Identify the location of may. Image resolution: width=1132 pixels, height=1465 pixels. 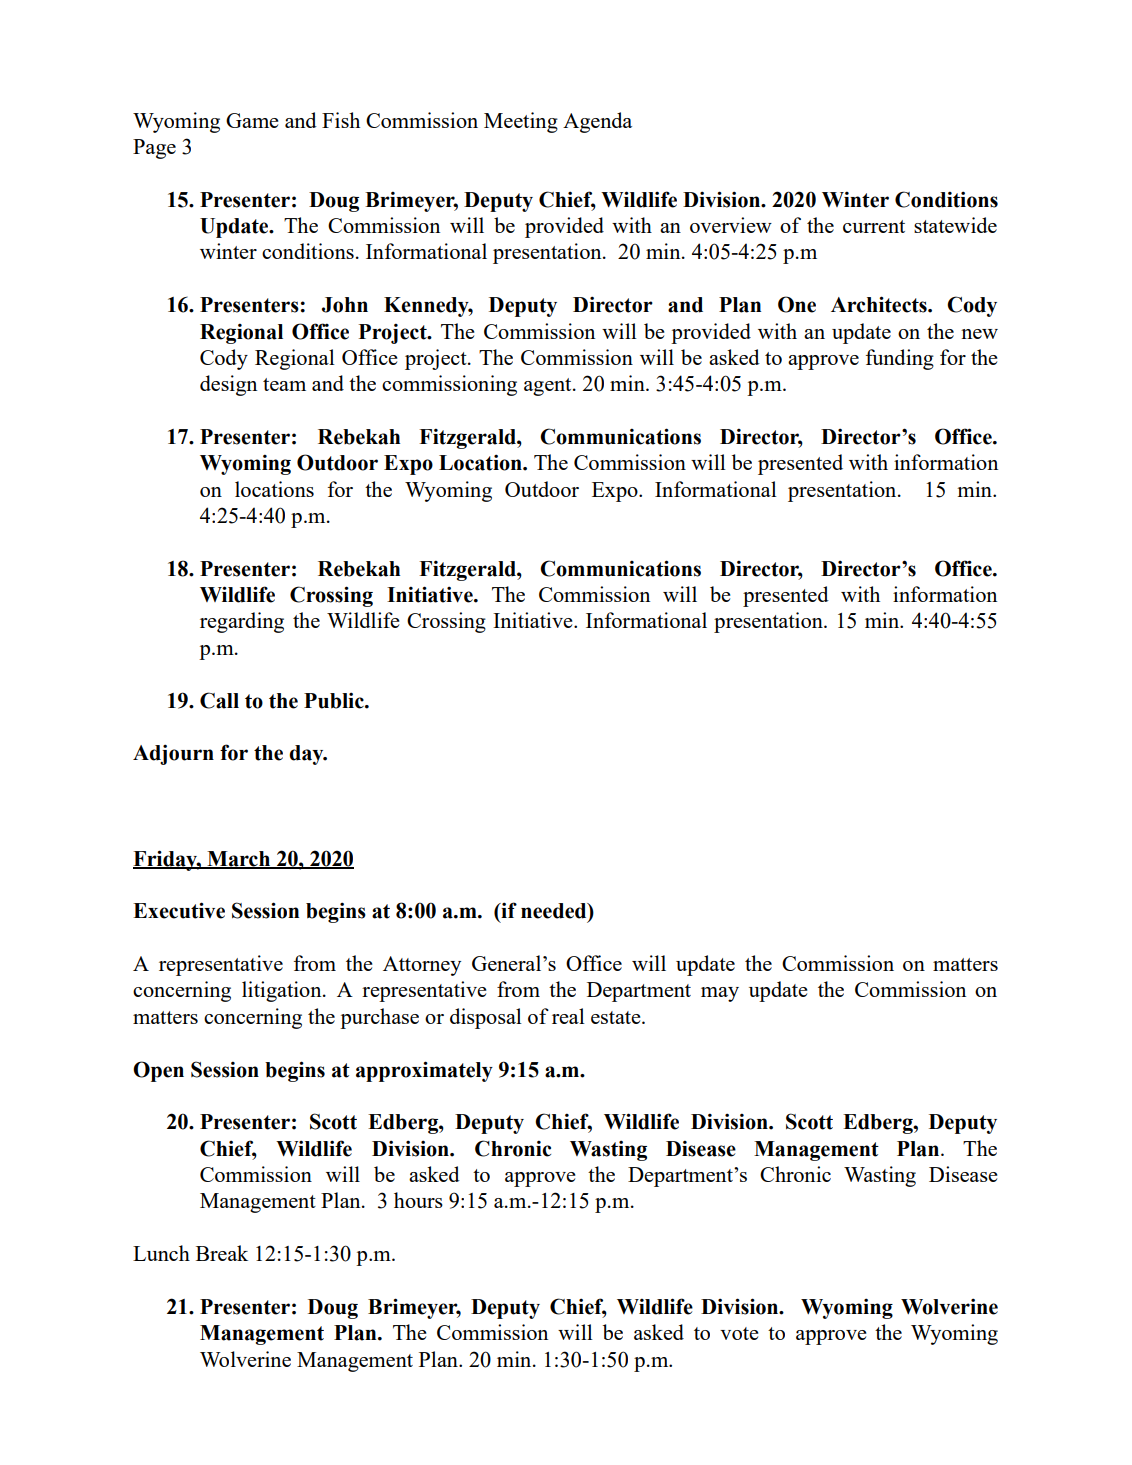
(720, 994).
